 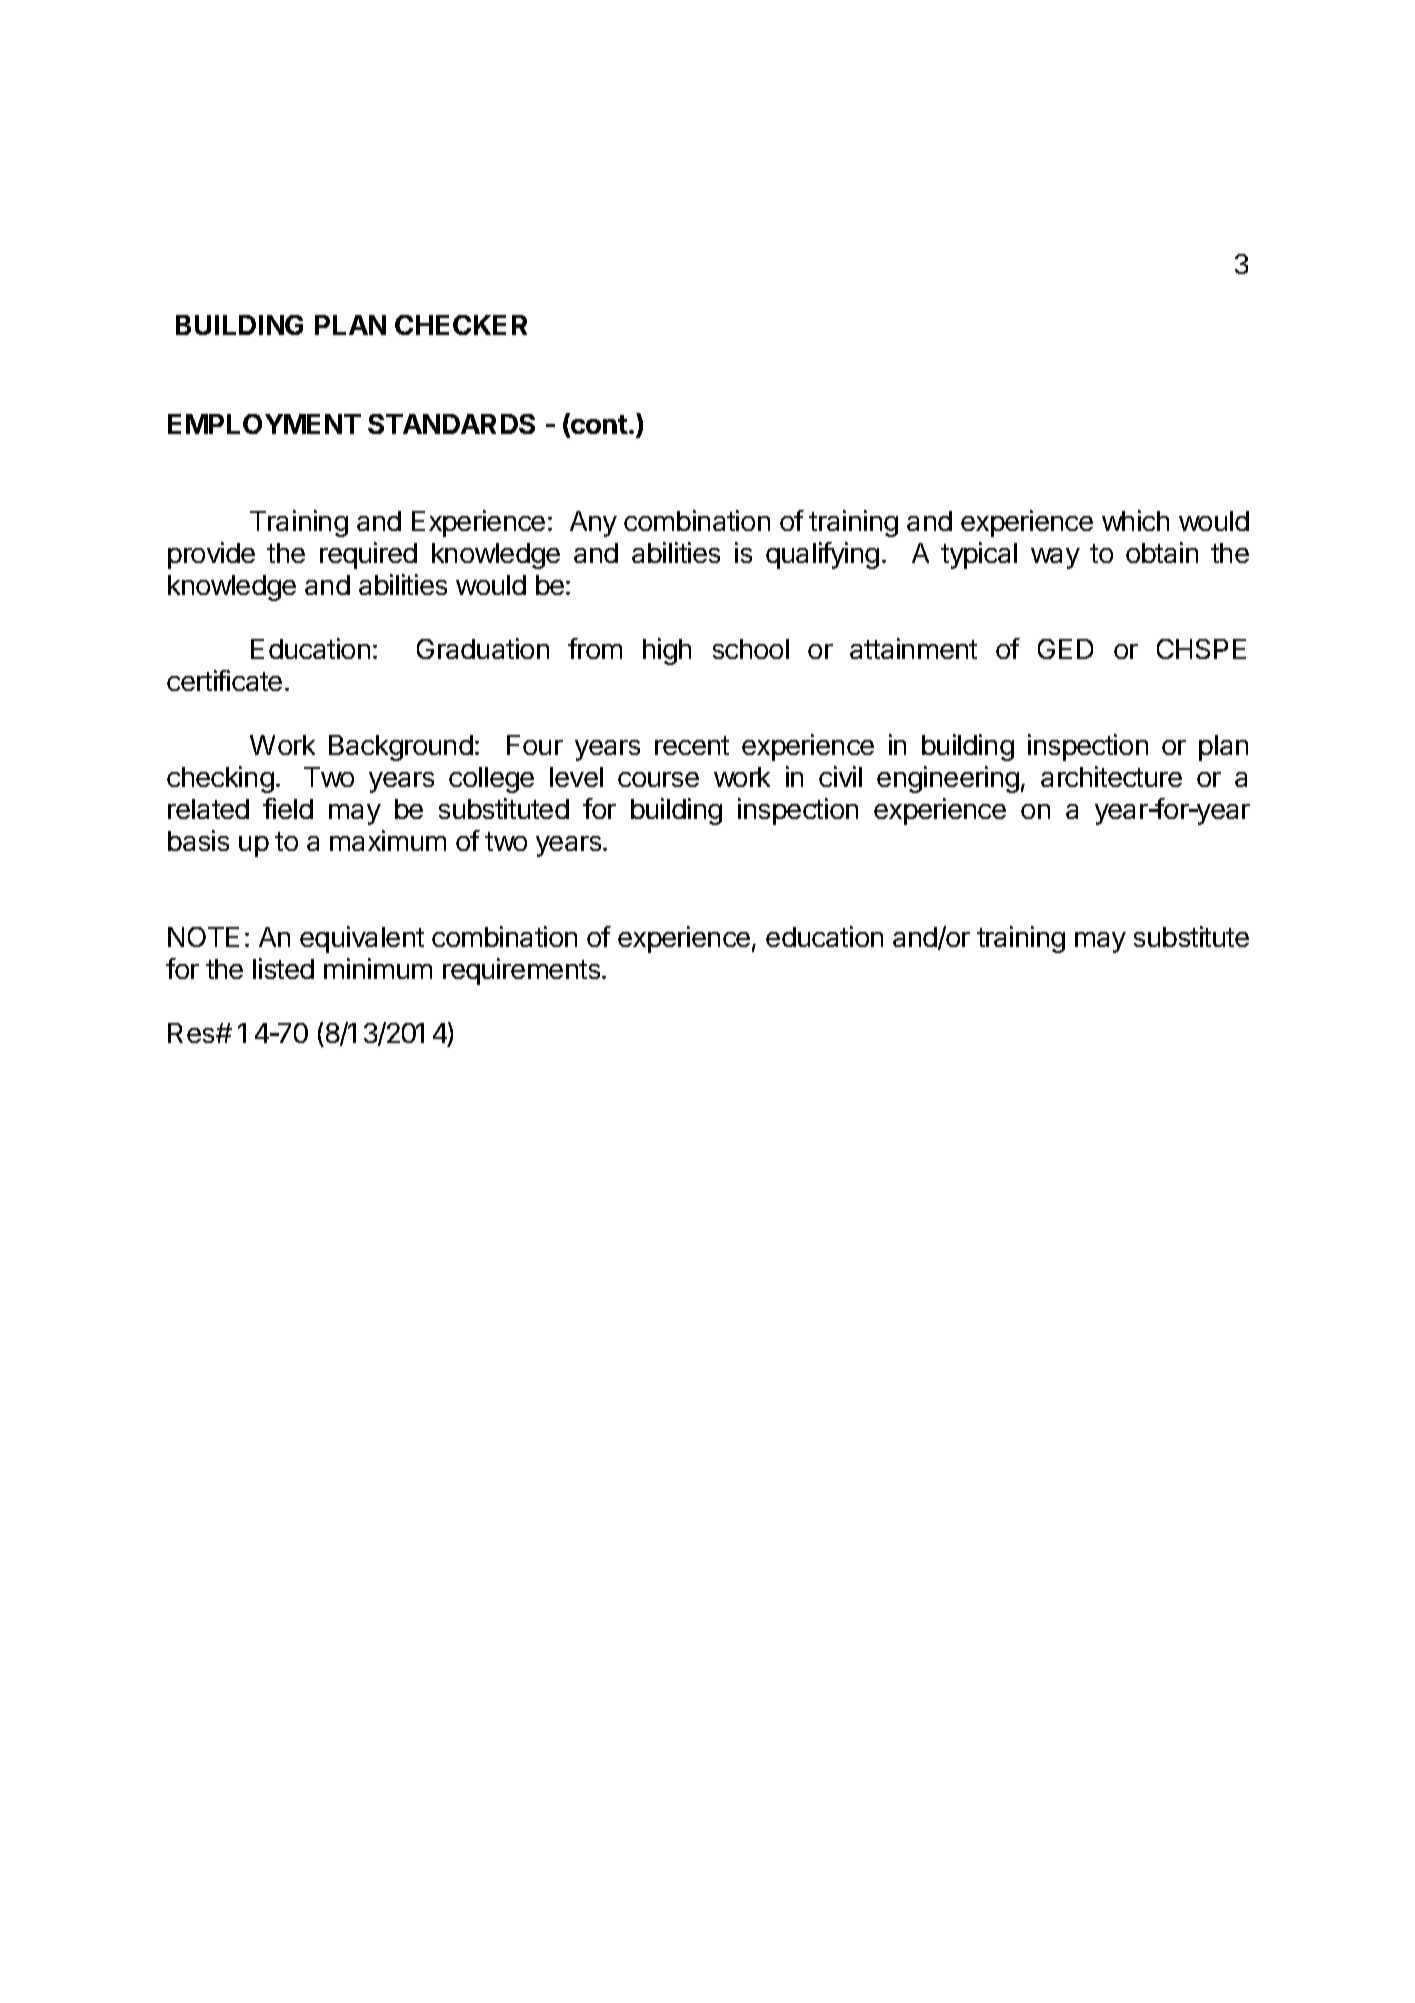 What do you see at coordinates (1135, 520) in the screenshot?
I see `which` at bounding box center [1135, 520].
